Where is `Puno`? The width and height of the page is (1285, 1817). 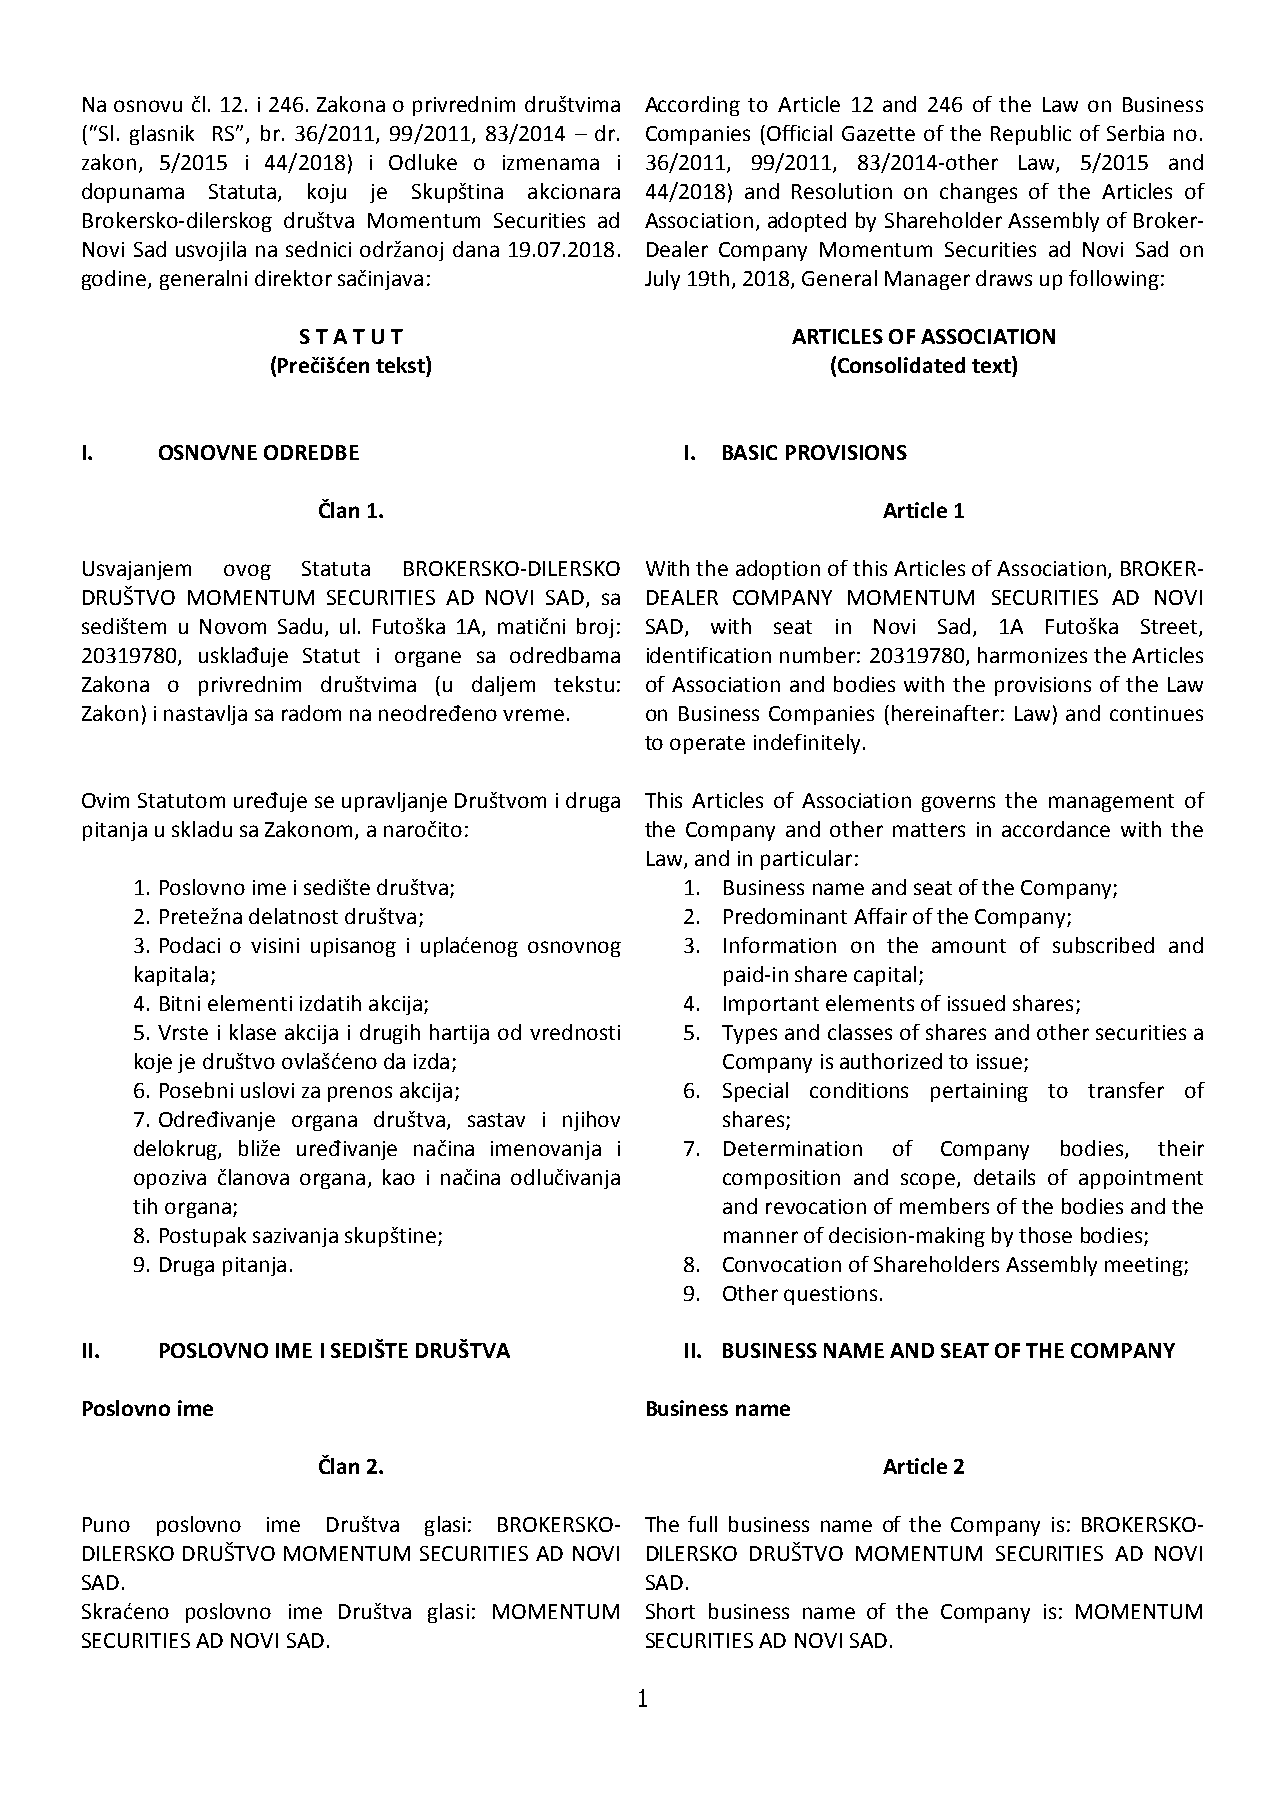 Puno is located at coordinates (106, 1524).
